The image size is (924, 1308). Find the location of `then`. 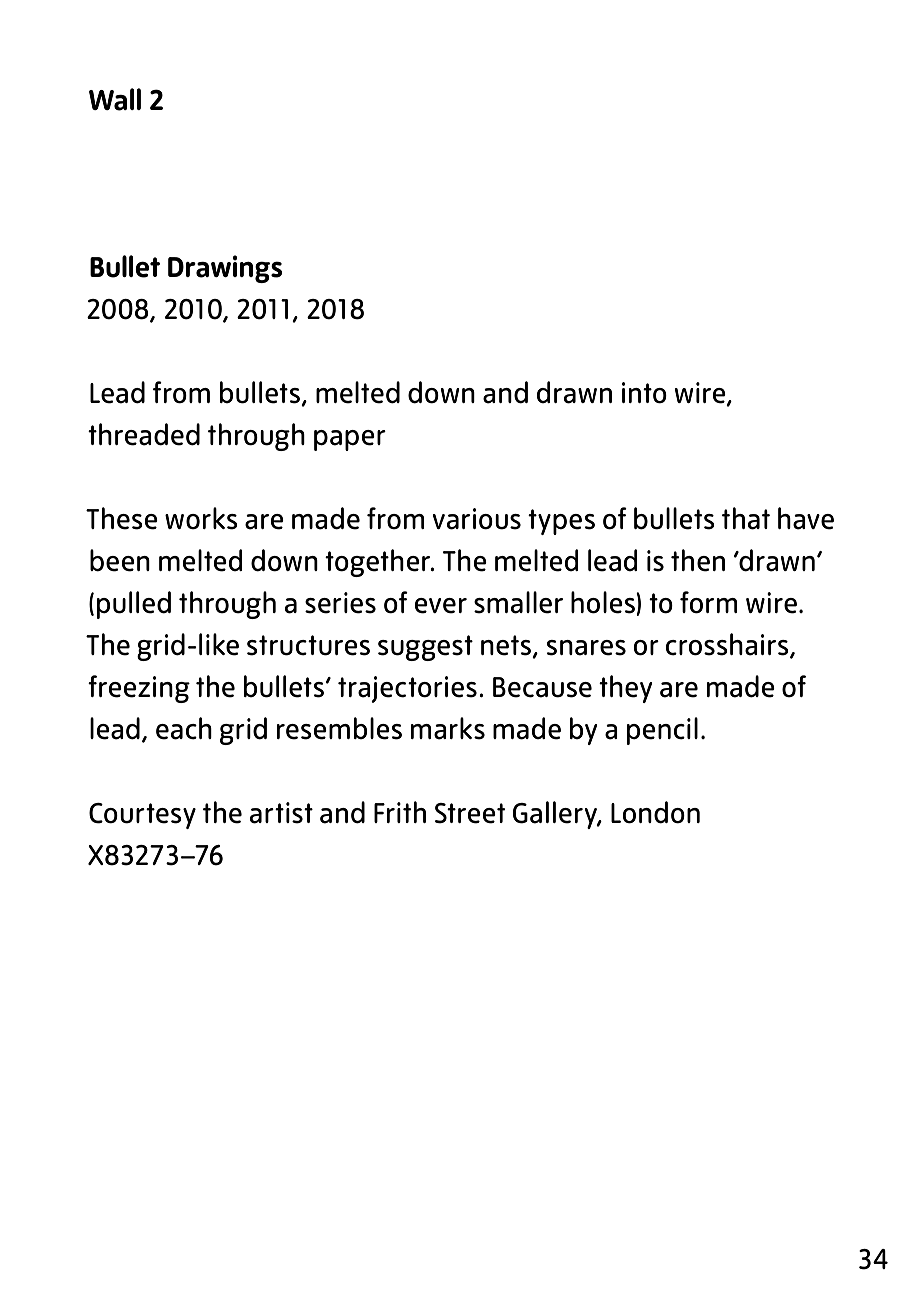

then is located at coordinates (698, 560).
